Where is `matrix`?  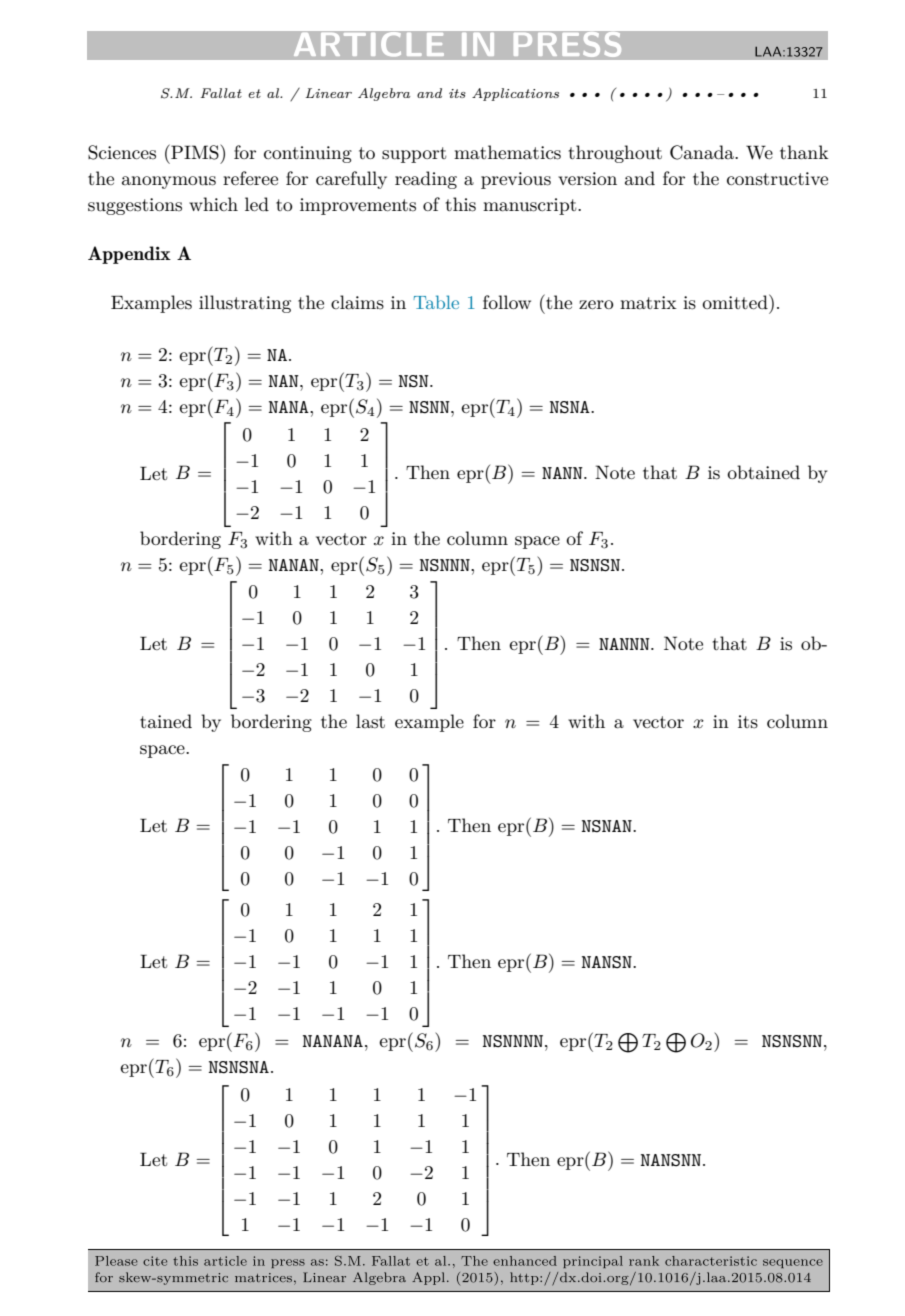 matrix is located at coordinates (648, 303).
